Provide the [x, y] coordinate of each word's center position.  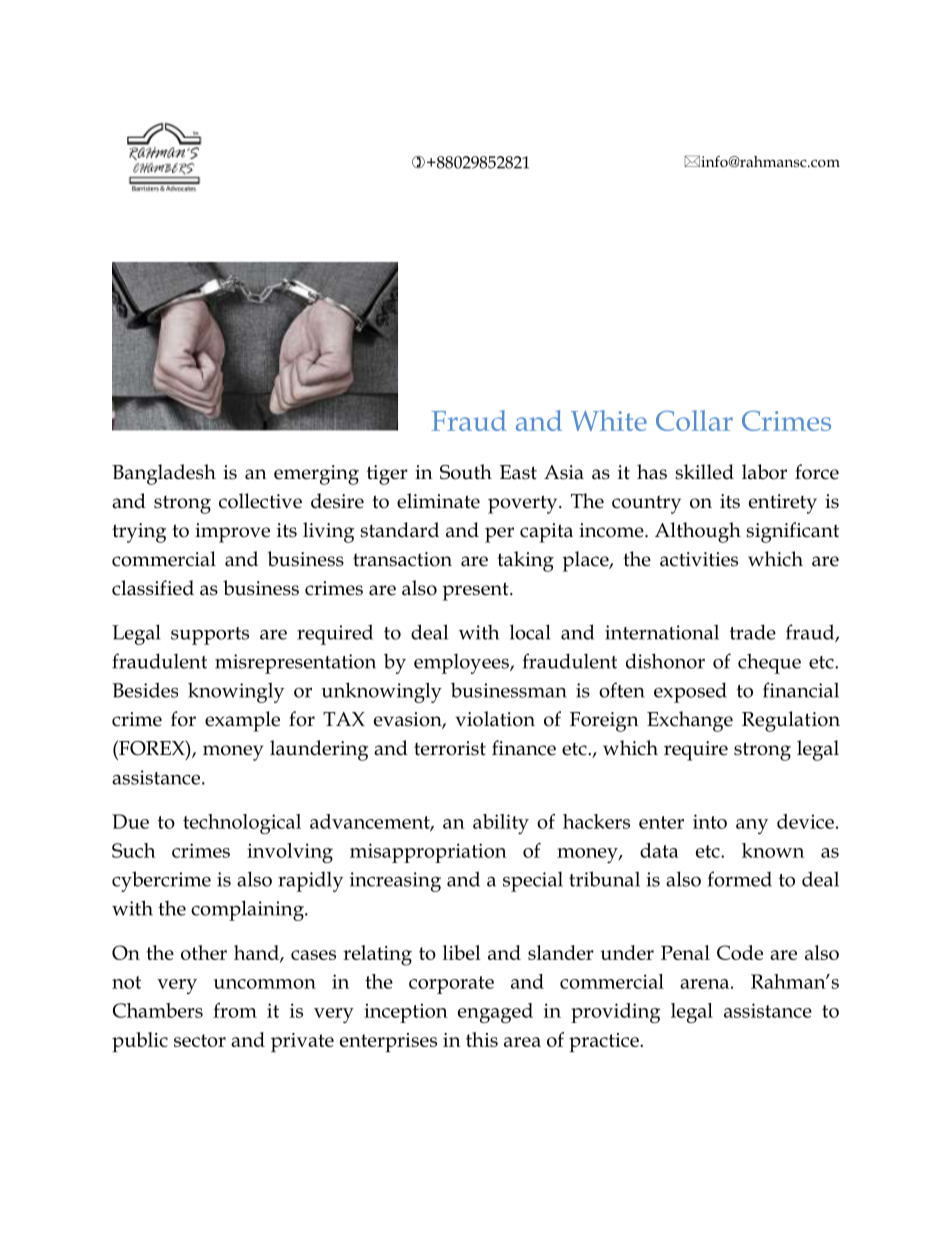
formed [740, 879]
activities [699, 559]
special [533, 882]
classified [153, 588]
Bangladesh [164, 474]
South [466, 472]
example [242, 721]
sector [200, 1040]
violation [495, 719]
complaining [248, 910]
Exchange [690, 721]
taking [525, 561]
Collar [694, 420]
